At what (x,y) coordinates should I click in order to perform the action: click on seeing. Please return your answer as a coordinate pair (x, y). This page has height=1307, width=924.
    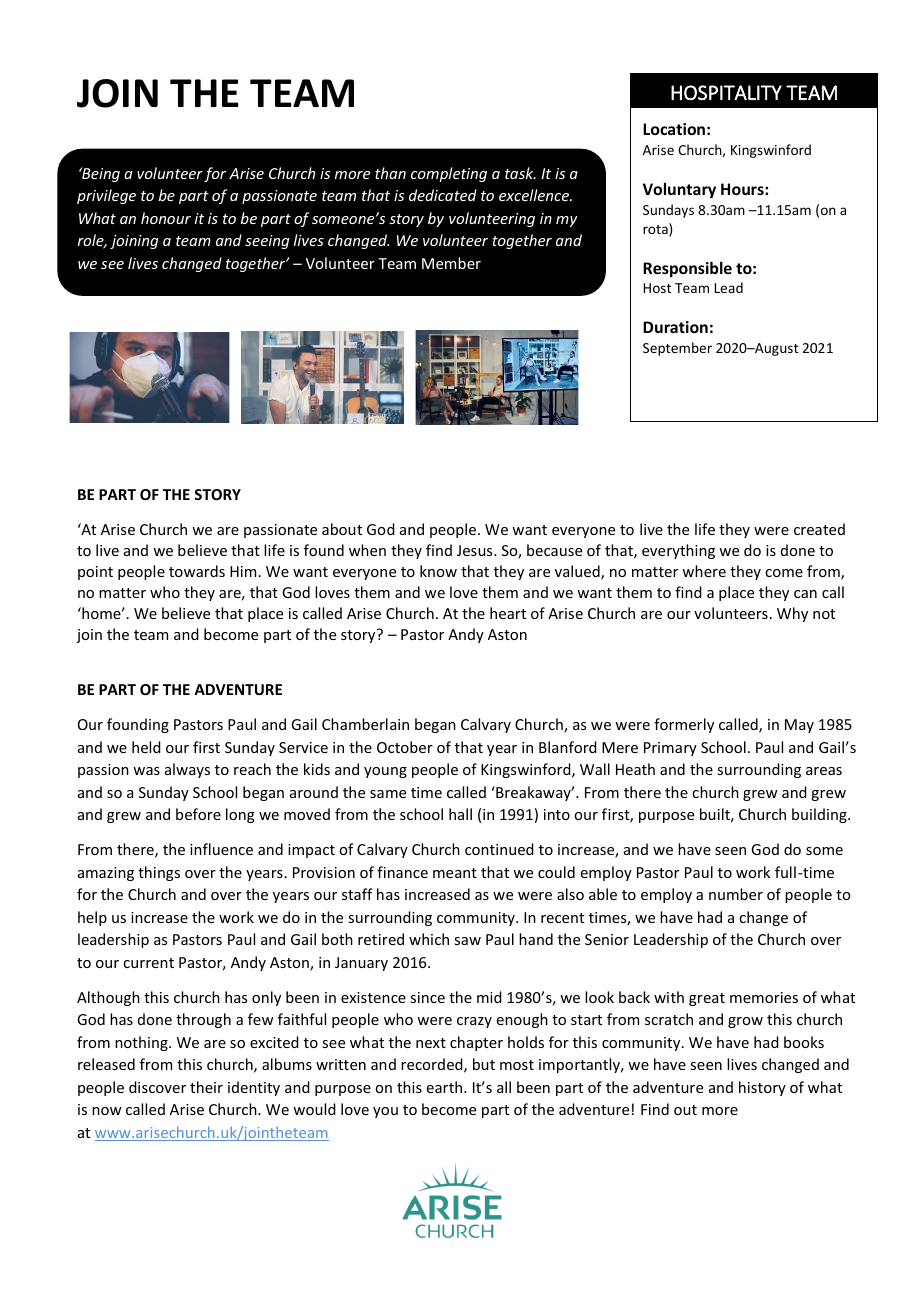
    Looking at the image, I should click on (267, 242).
